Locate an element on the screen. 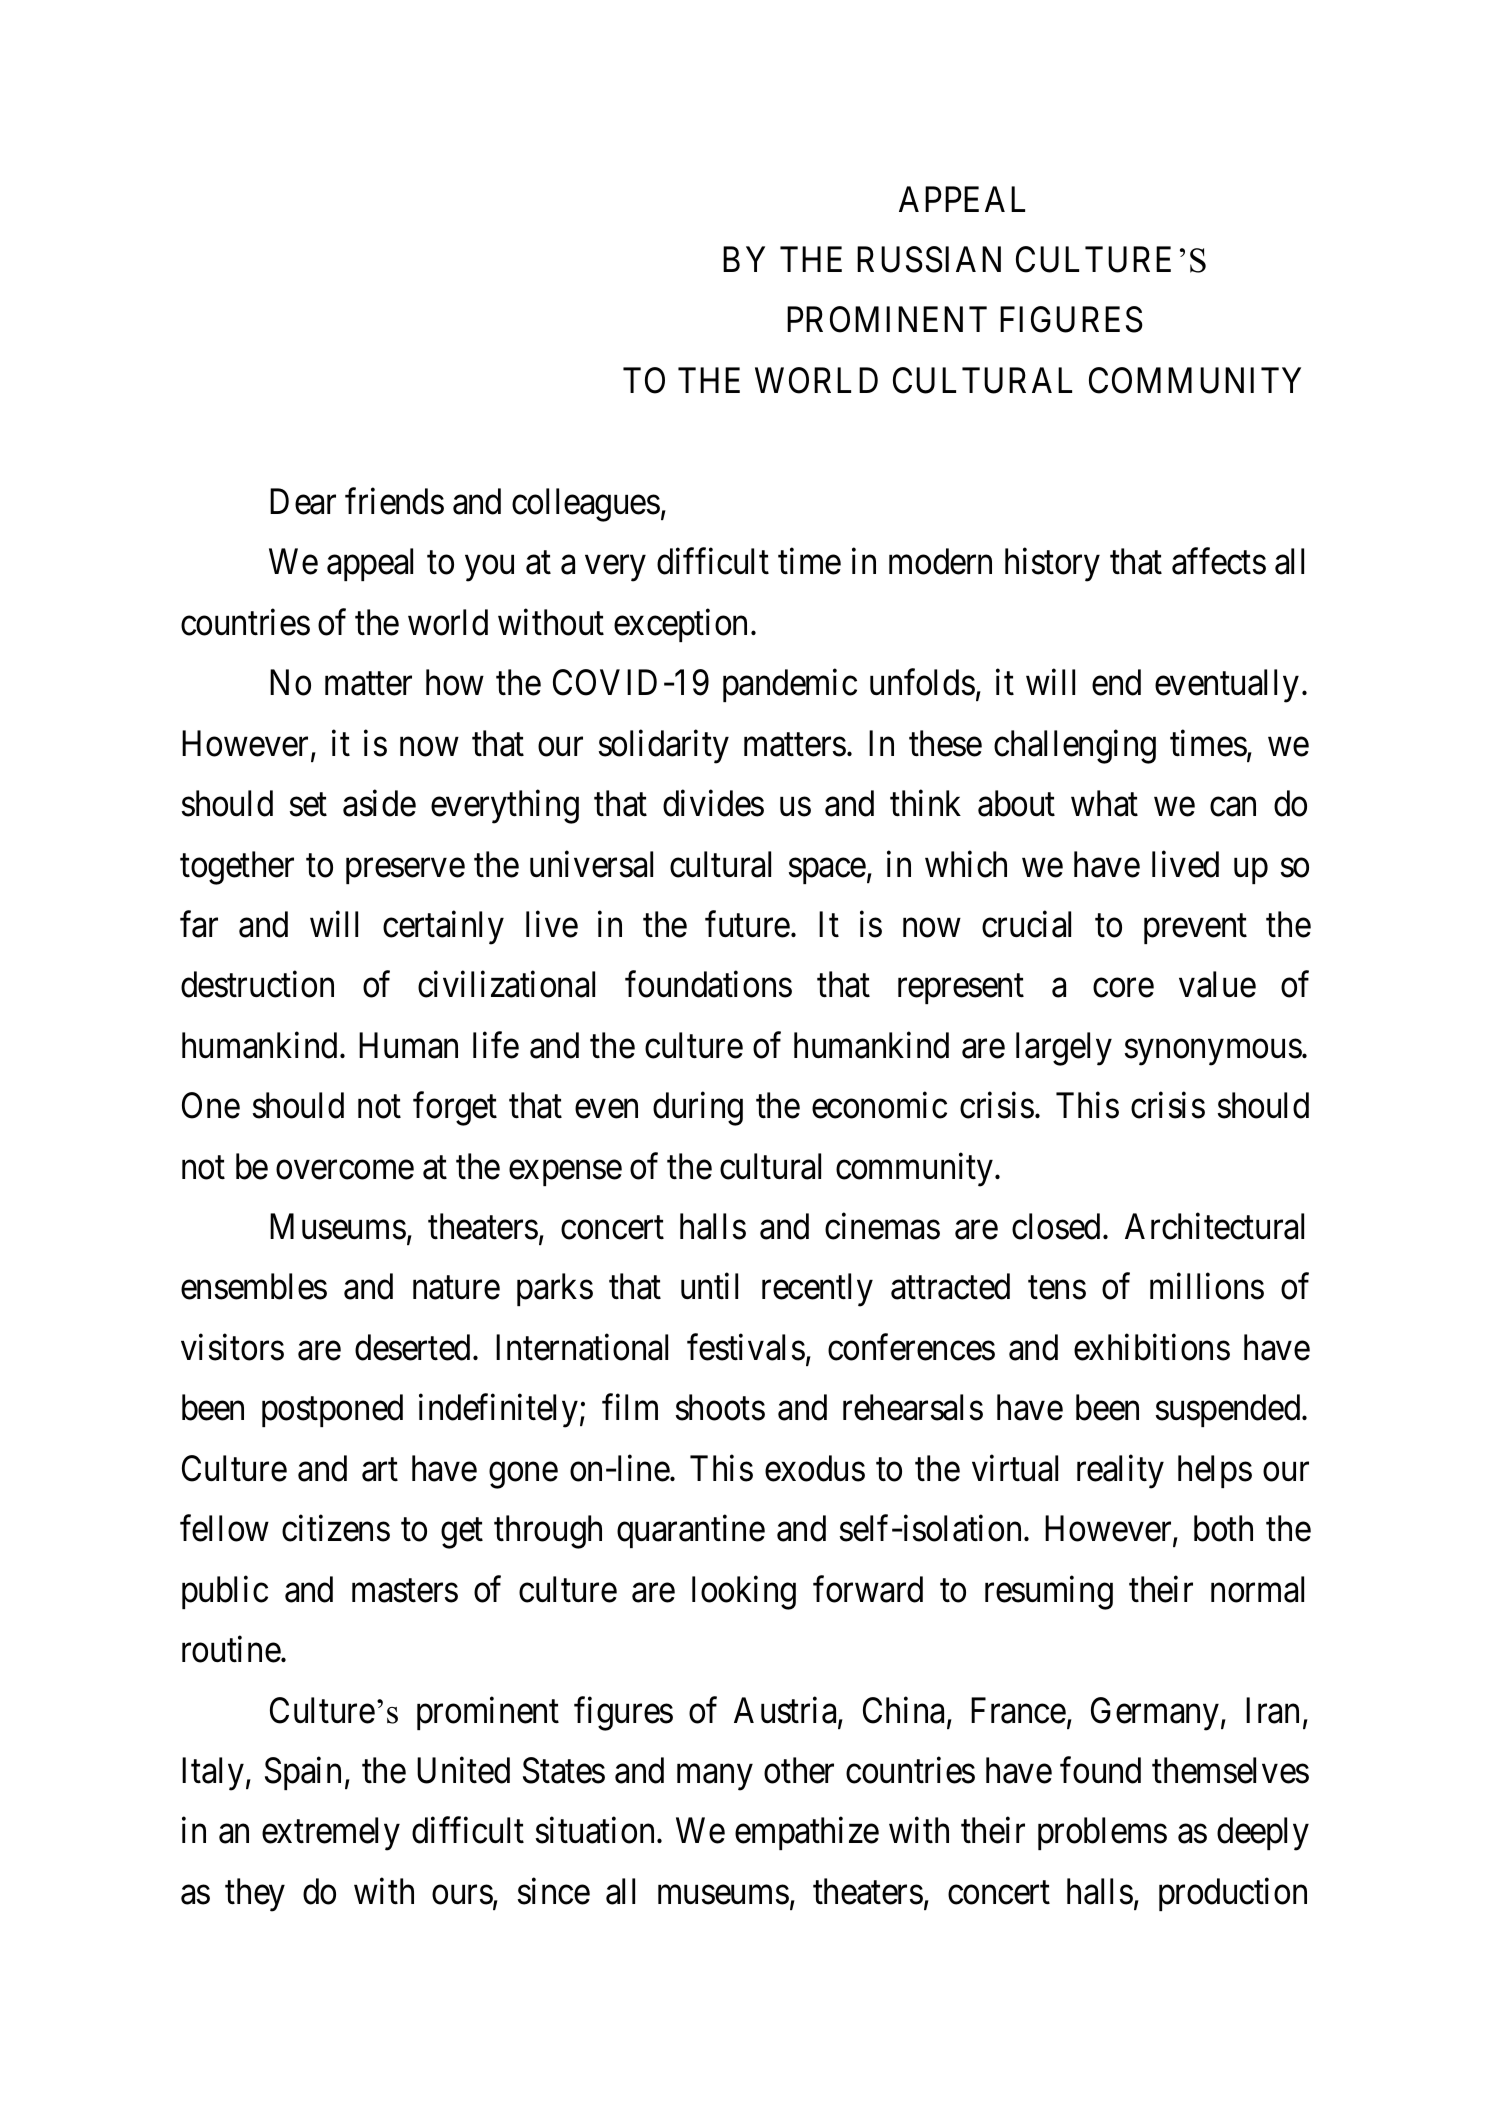  overcome is located at coordinates (345, 1170).
